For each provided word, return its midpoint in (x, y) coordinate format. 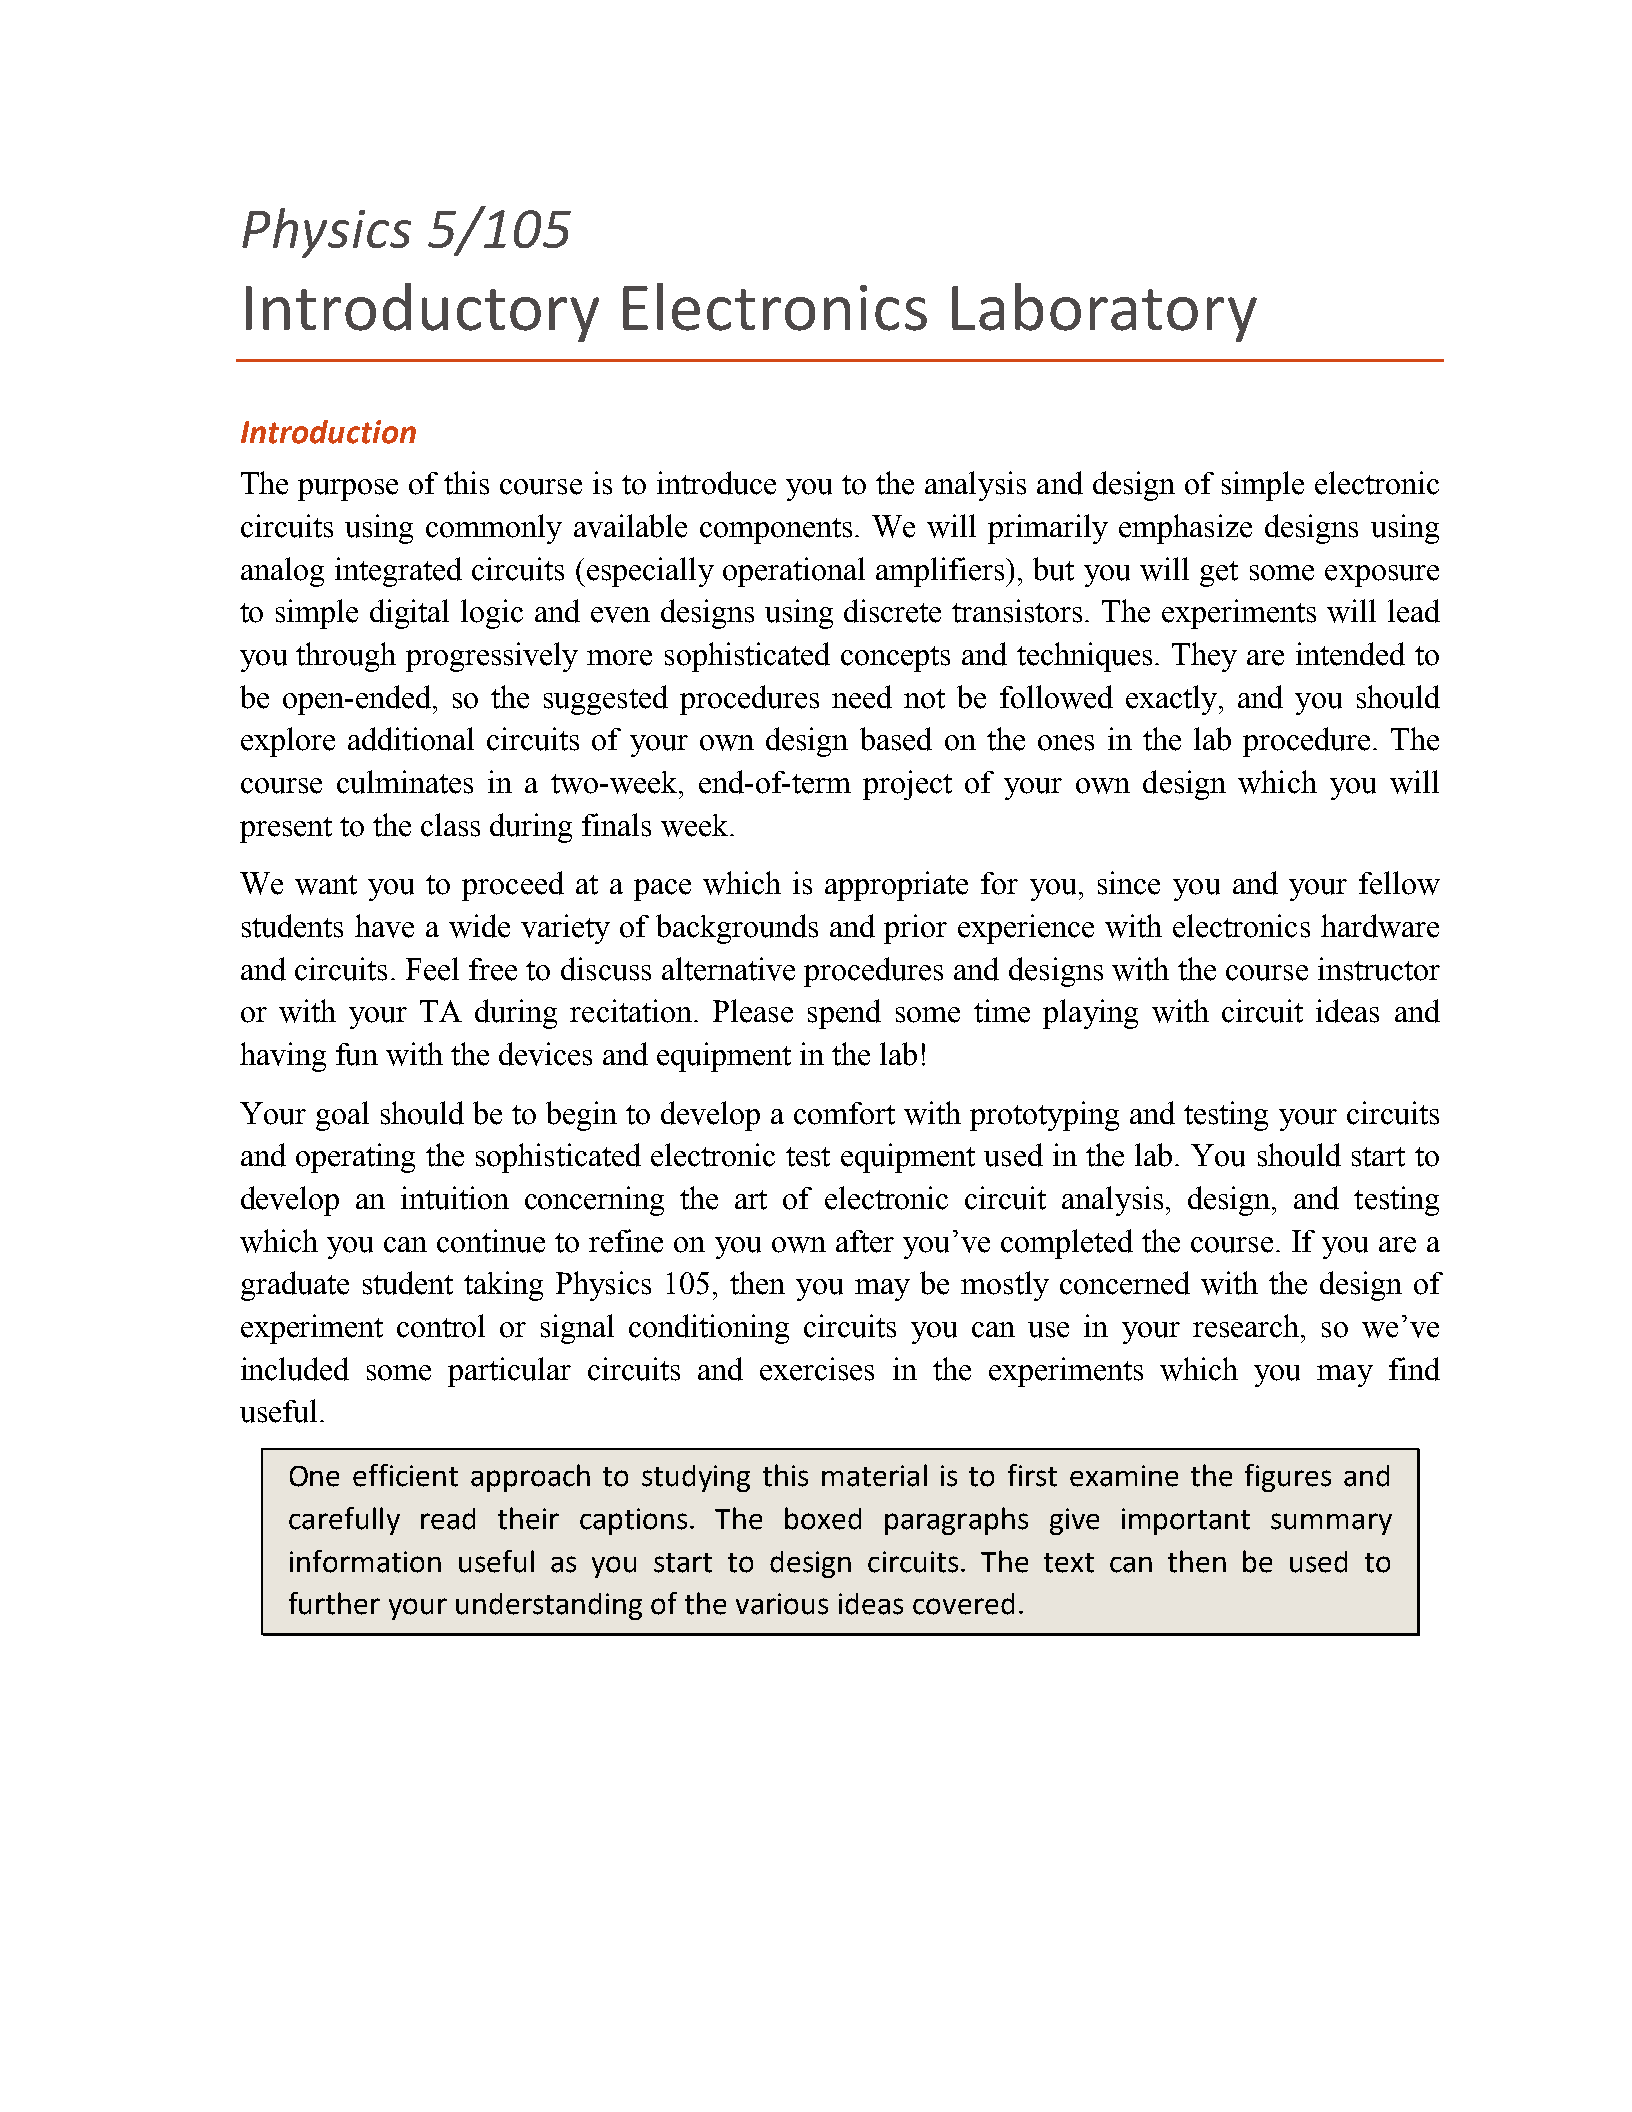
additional (411, 739)
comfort (844, 1113)
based (896, 739)
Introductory (422, 312)
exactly (1173, 700)
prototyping (1044, 1116)
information (365, 1561)
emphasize (1185, 529)
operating (355, 1158)
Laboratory (1104, 312)
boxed (823, 1518)
